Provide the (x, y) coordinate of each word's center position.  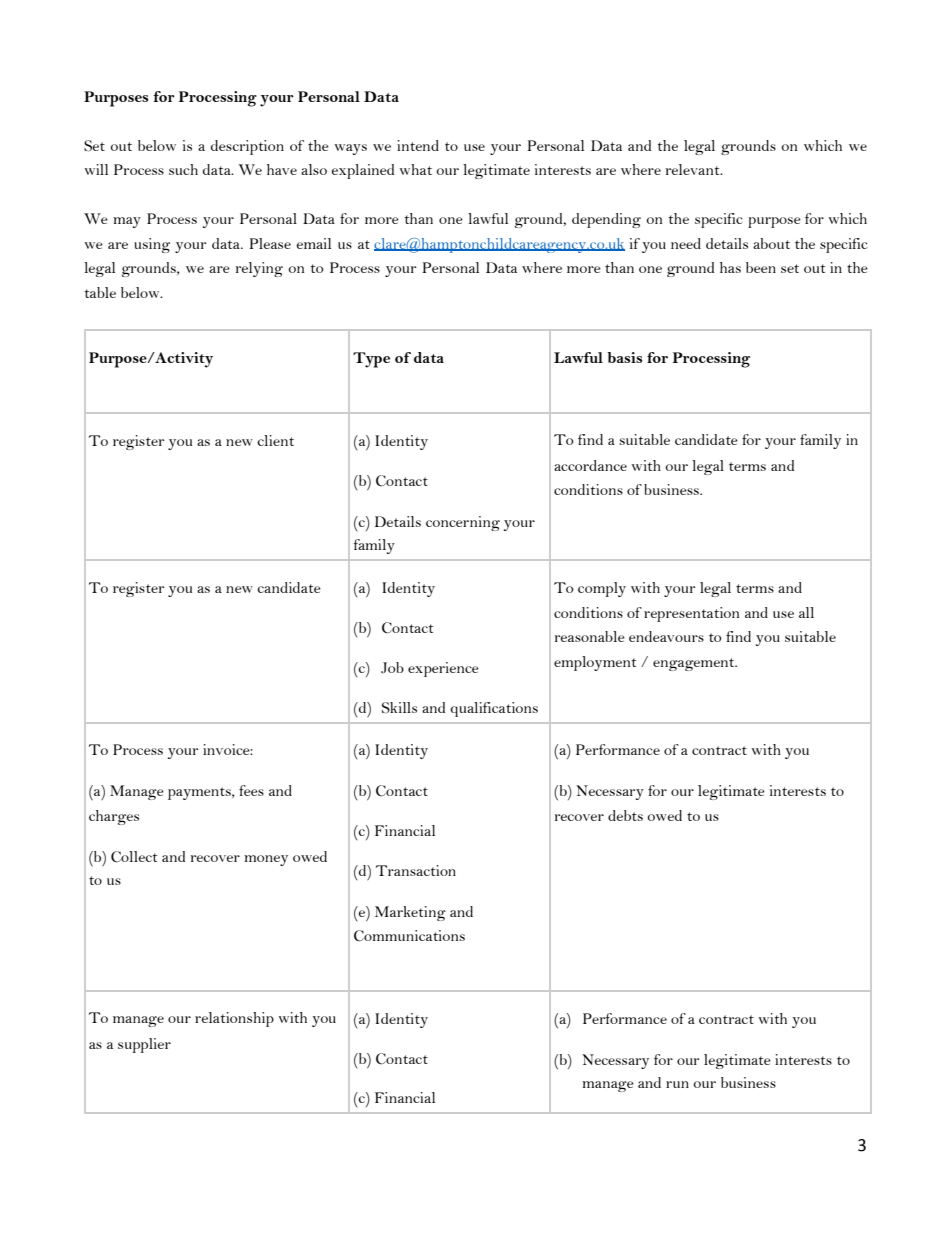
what (415, 169)
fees (251, 790)
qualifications (494, 709)
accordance (590, 465)
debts (625, 815)
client (275, 440)
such (183, 169)
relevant (693, 169)
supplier (144, 1045)
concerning (463, 523)
